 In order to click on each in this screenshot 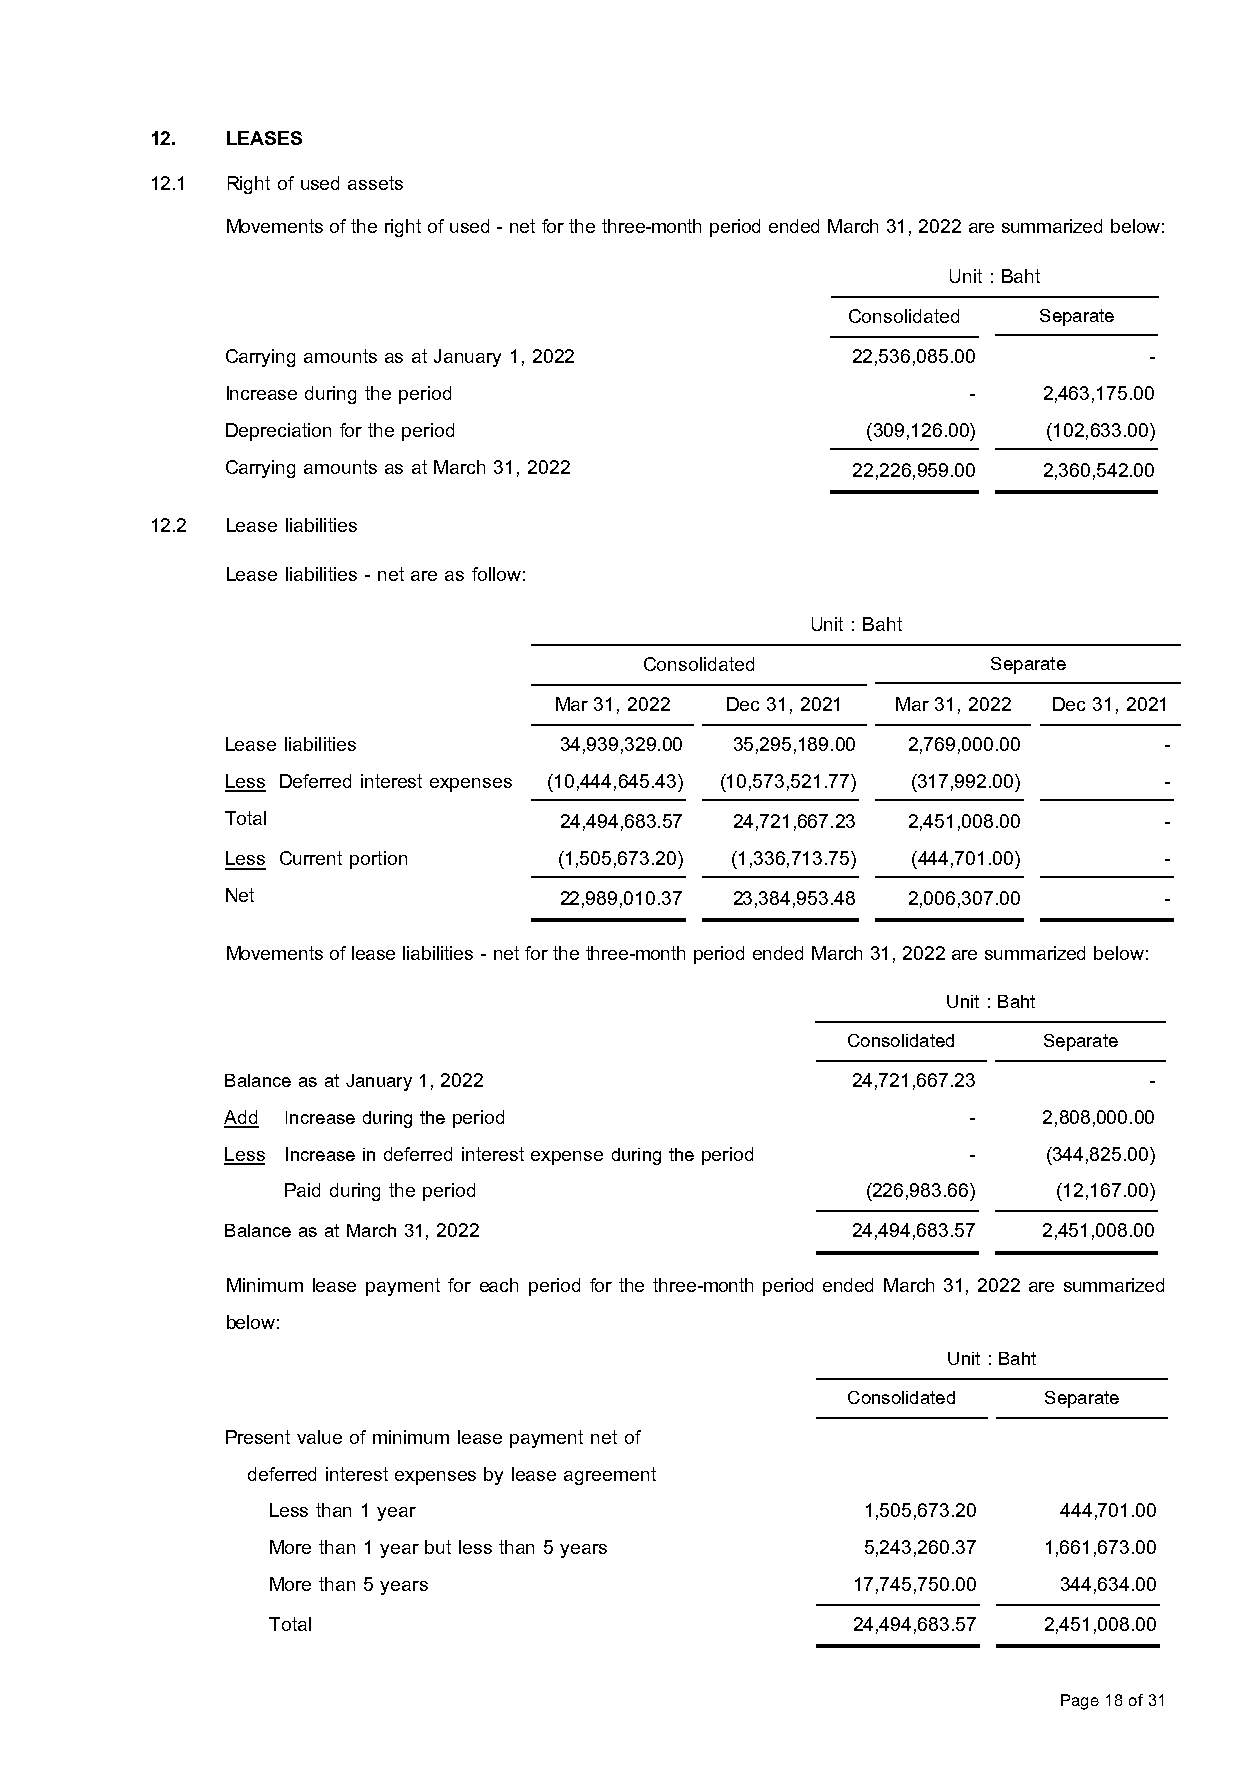, I will do `click(499, 1285)`.
